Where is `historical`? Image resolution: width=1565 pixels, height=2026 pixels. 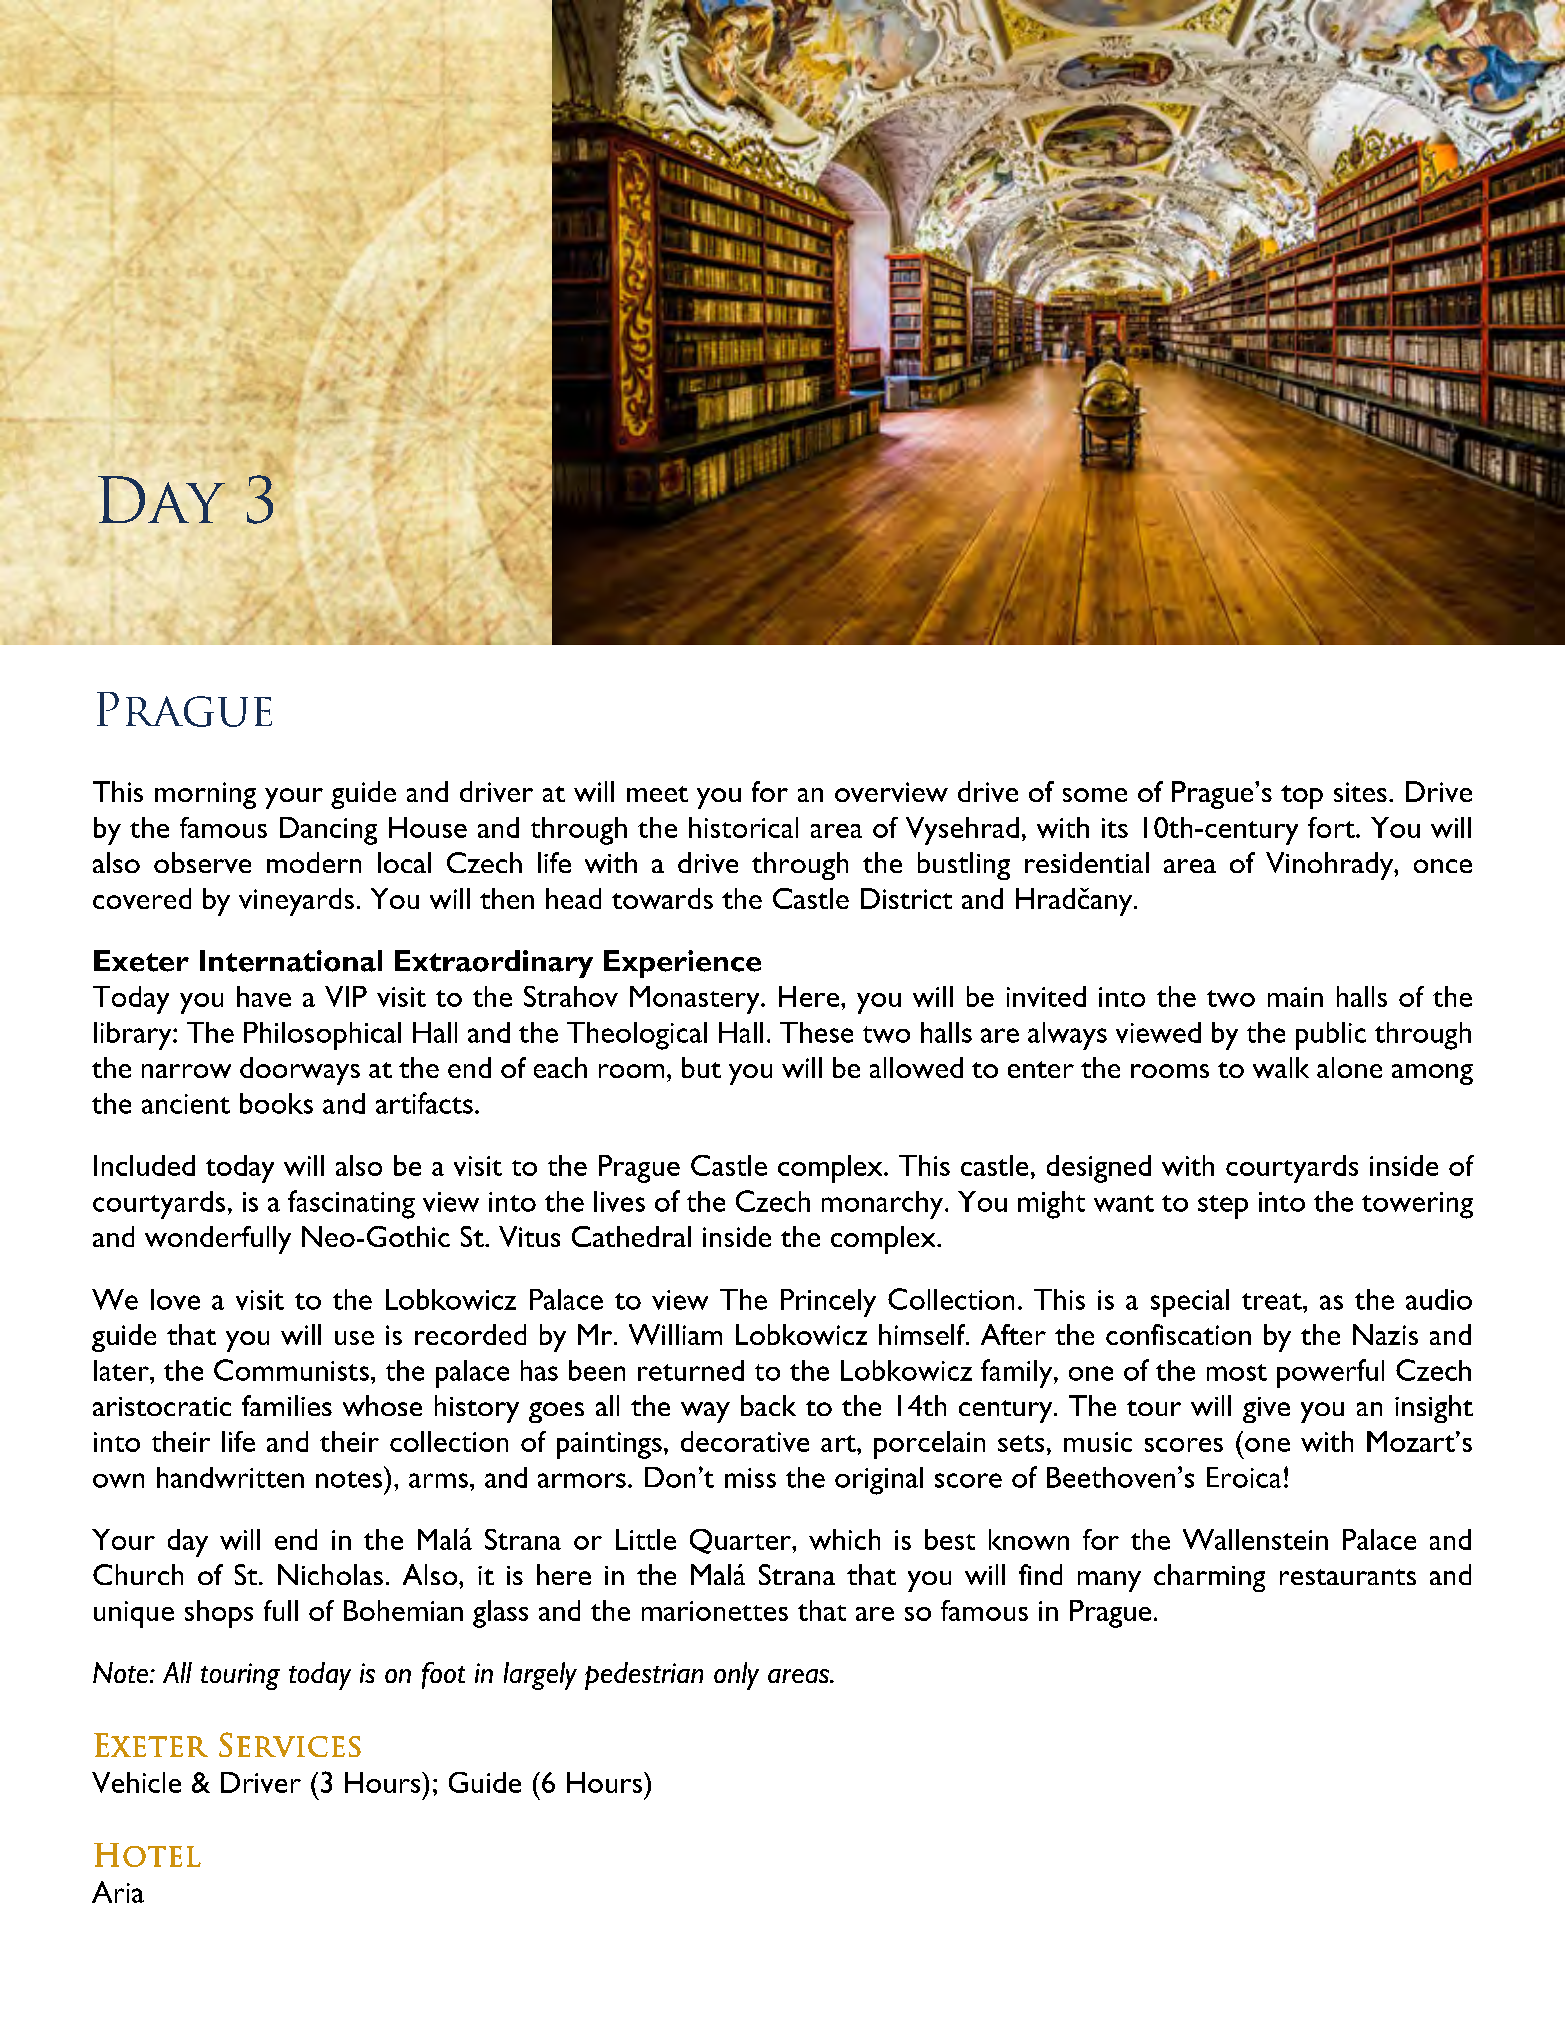 historical is located at coordinates (743, 827).
